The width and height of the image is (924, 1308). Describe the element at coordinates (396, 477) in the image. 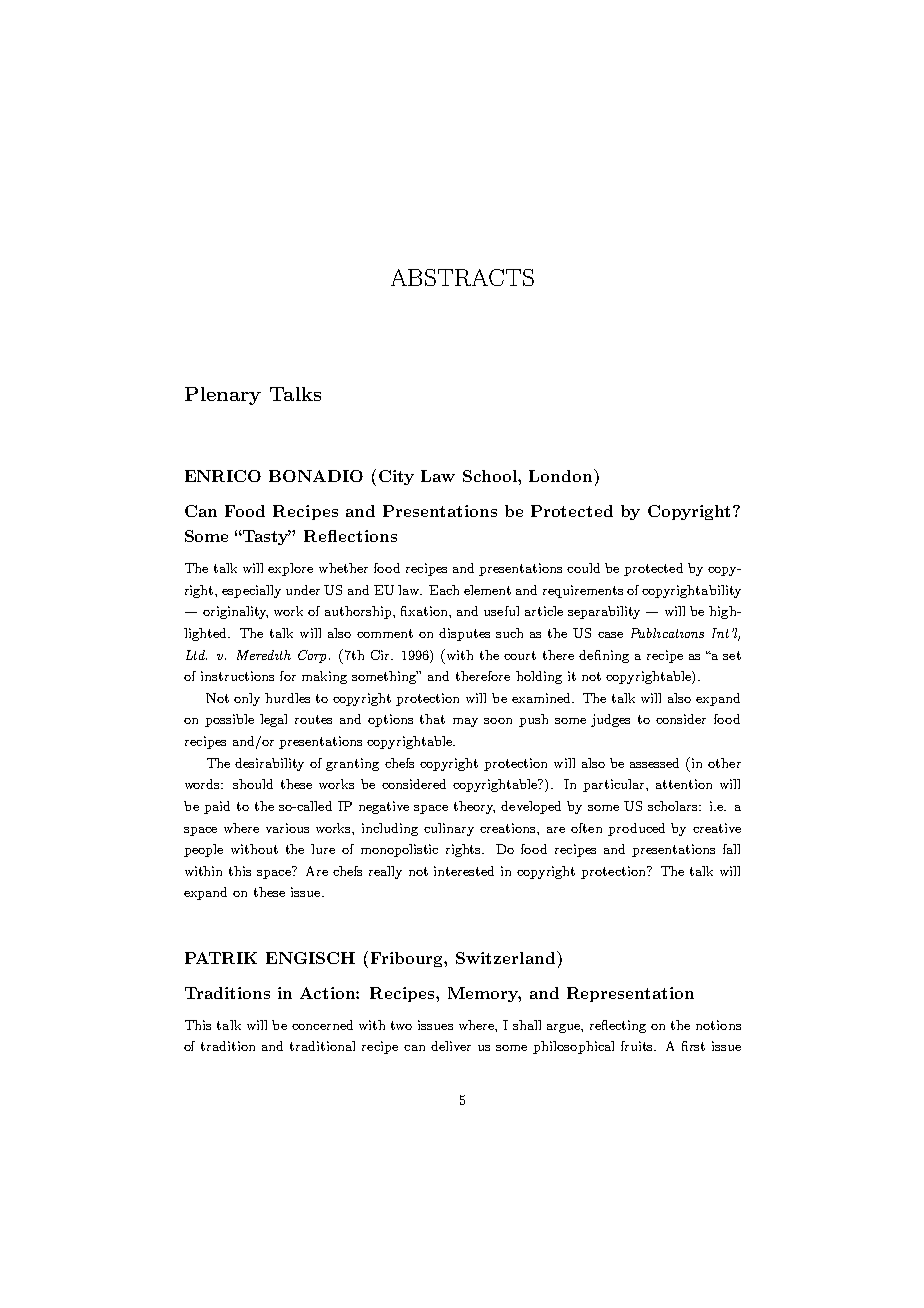

I see `City` at that location.
